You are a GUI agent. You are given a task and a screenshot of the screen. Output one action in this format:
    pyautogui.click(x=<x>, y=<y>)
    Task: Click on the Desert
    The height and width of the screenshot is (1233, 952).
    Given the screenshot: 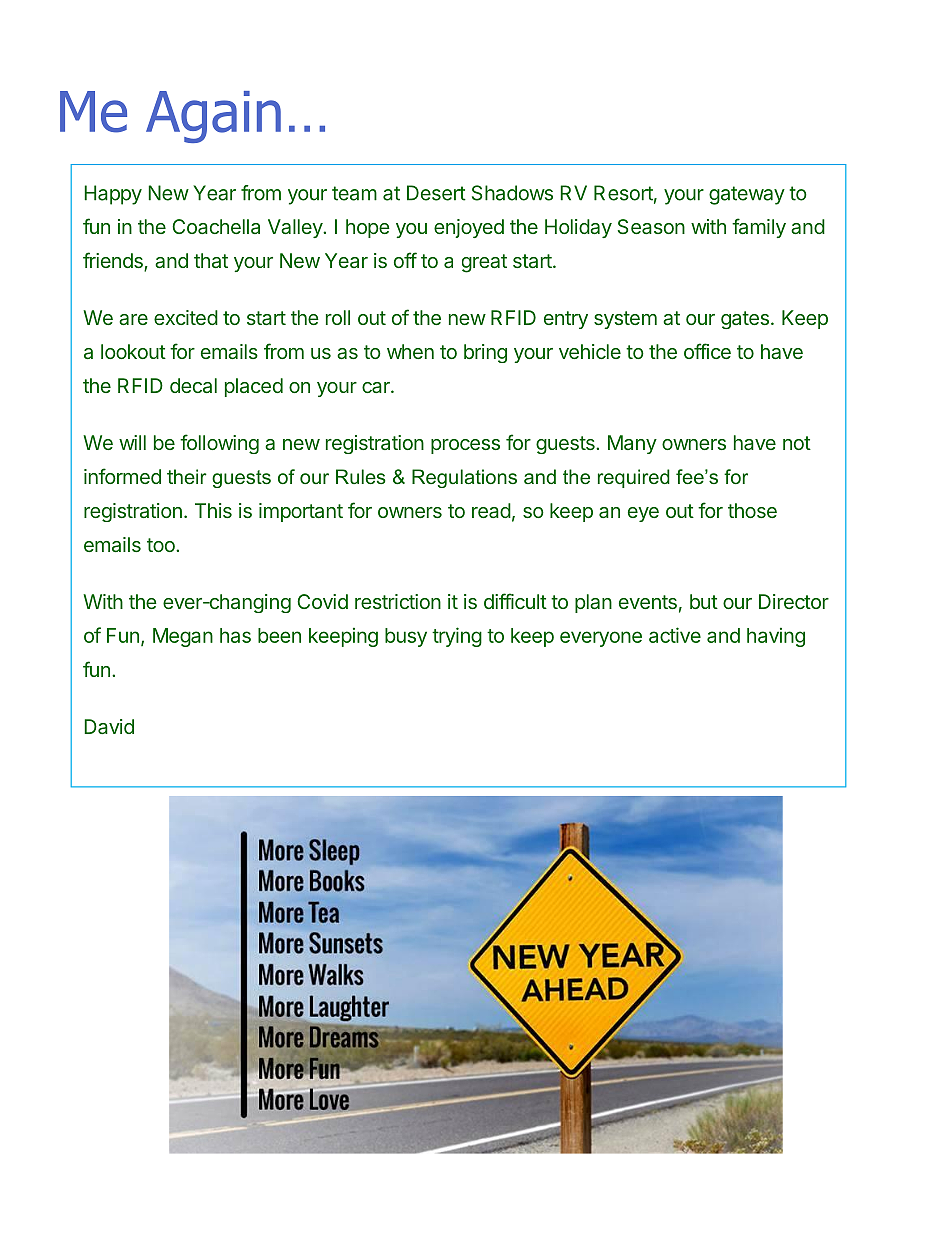 What is the action you would take?
    pyautogui.click(x=436, y=193)
